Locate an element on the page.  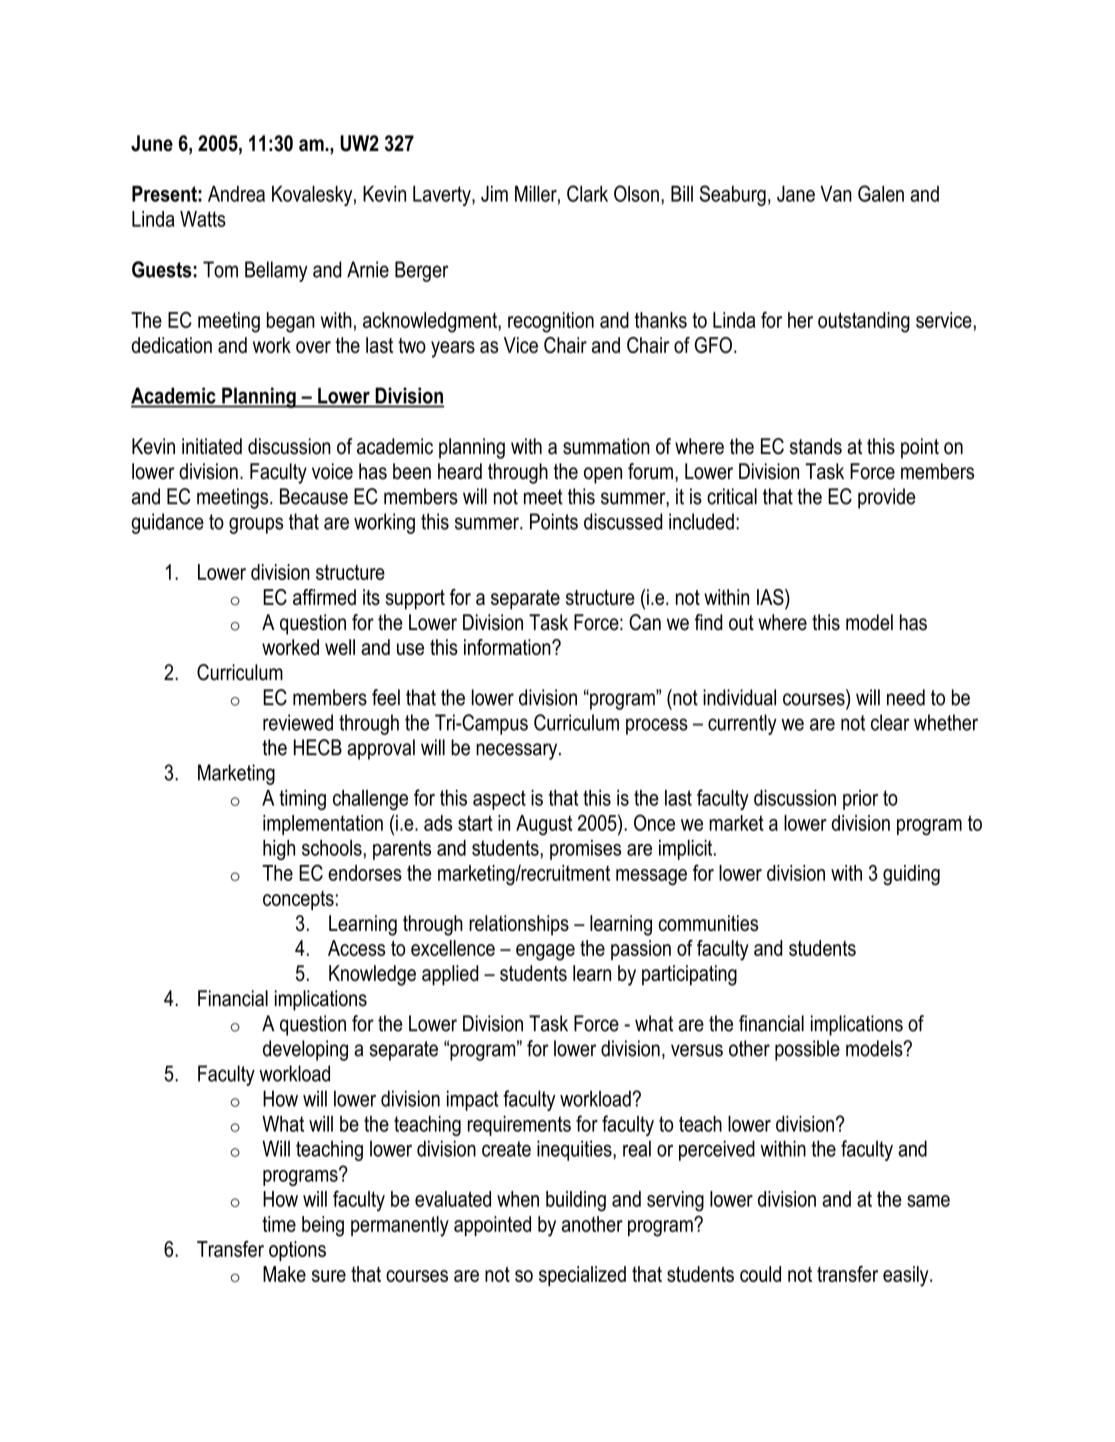
groups is located at coordinates (256, 525).
